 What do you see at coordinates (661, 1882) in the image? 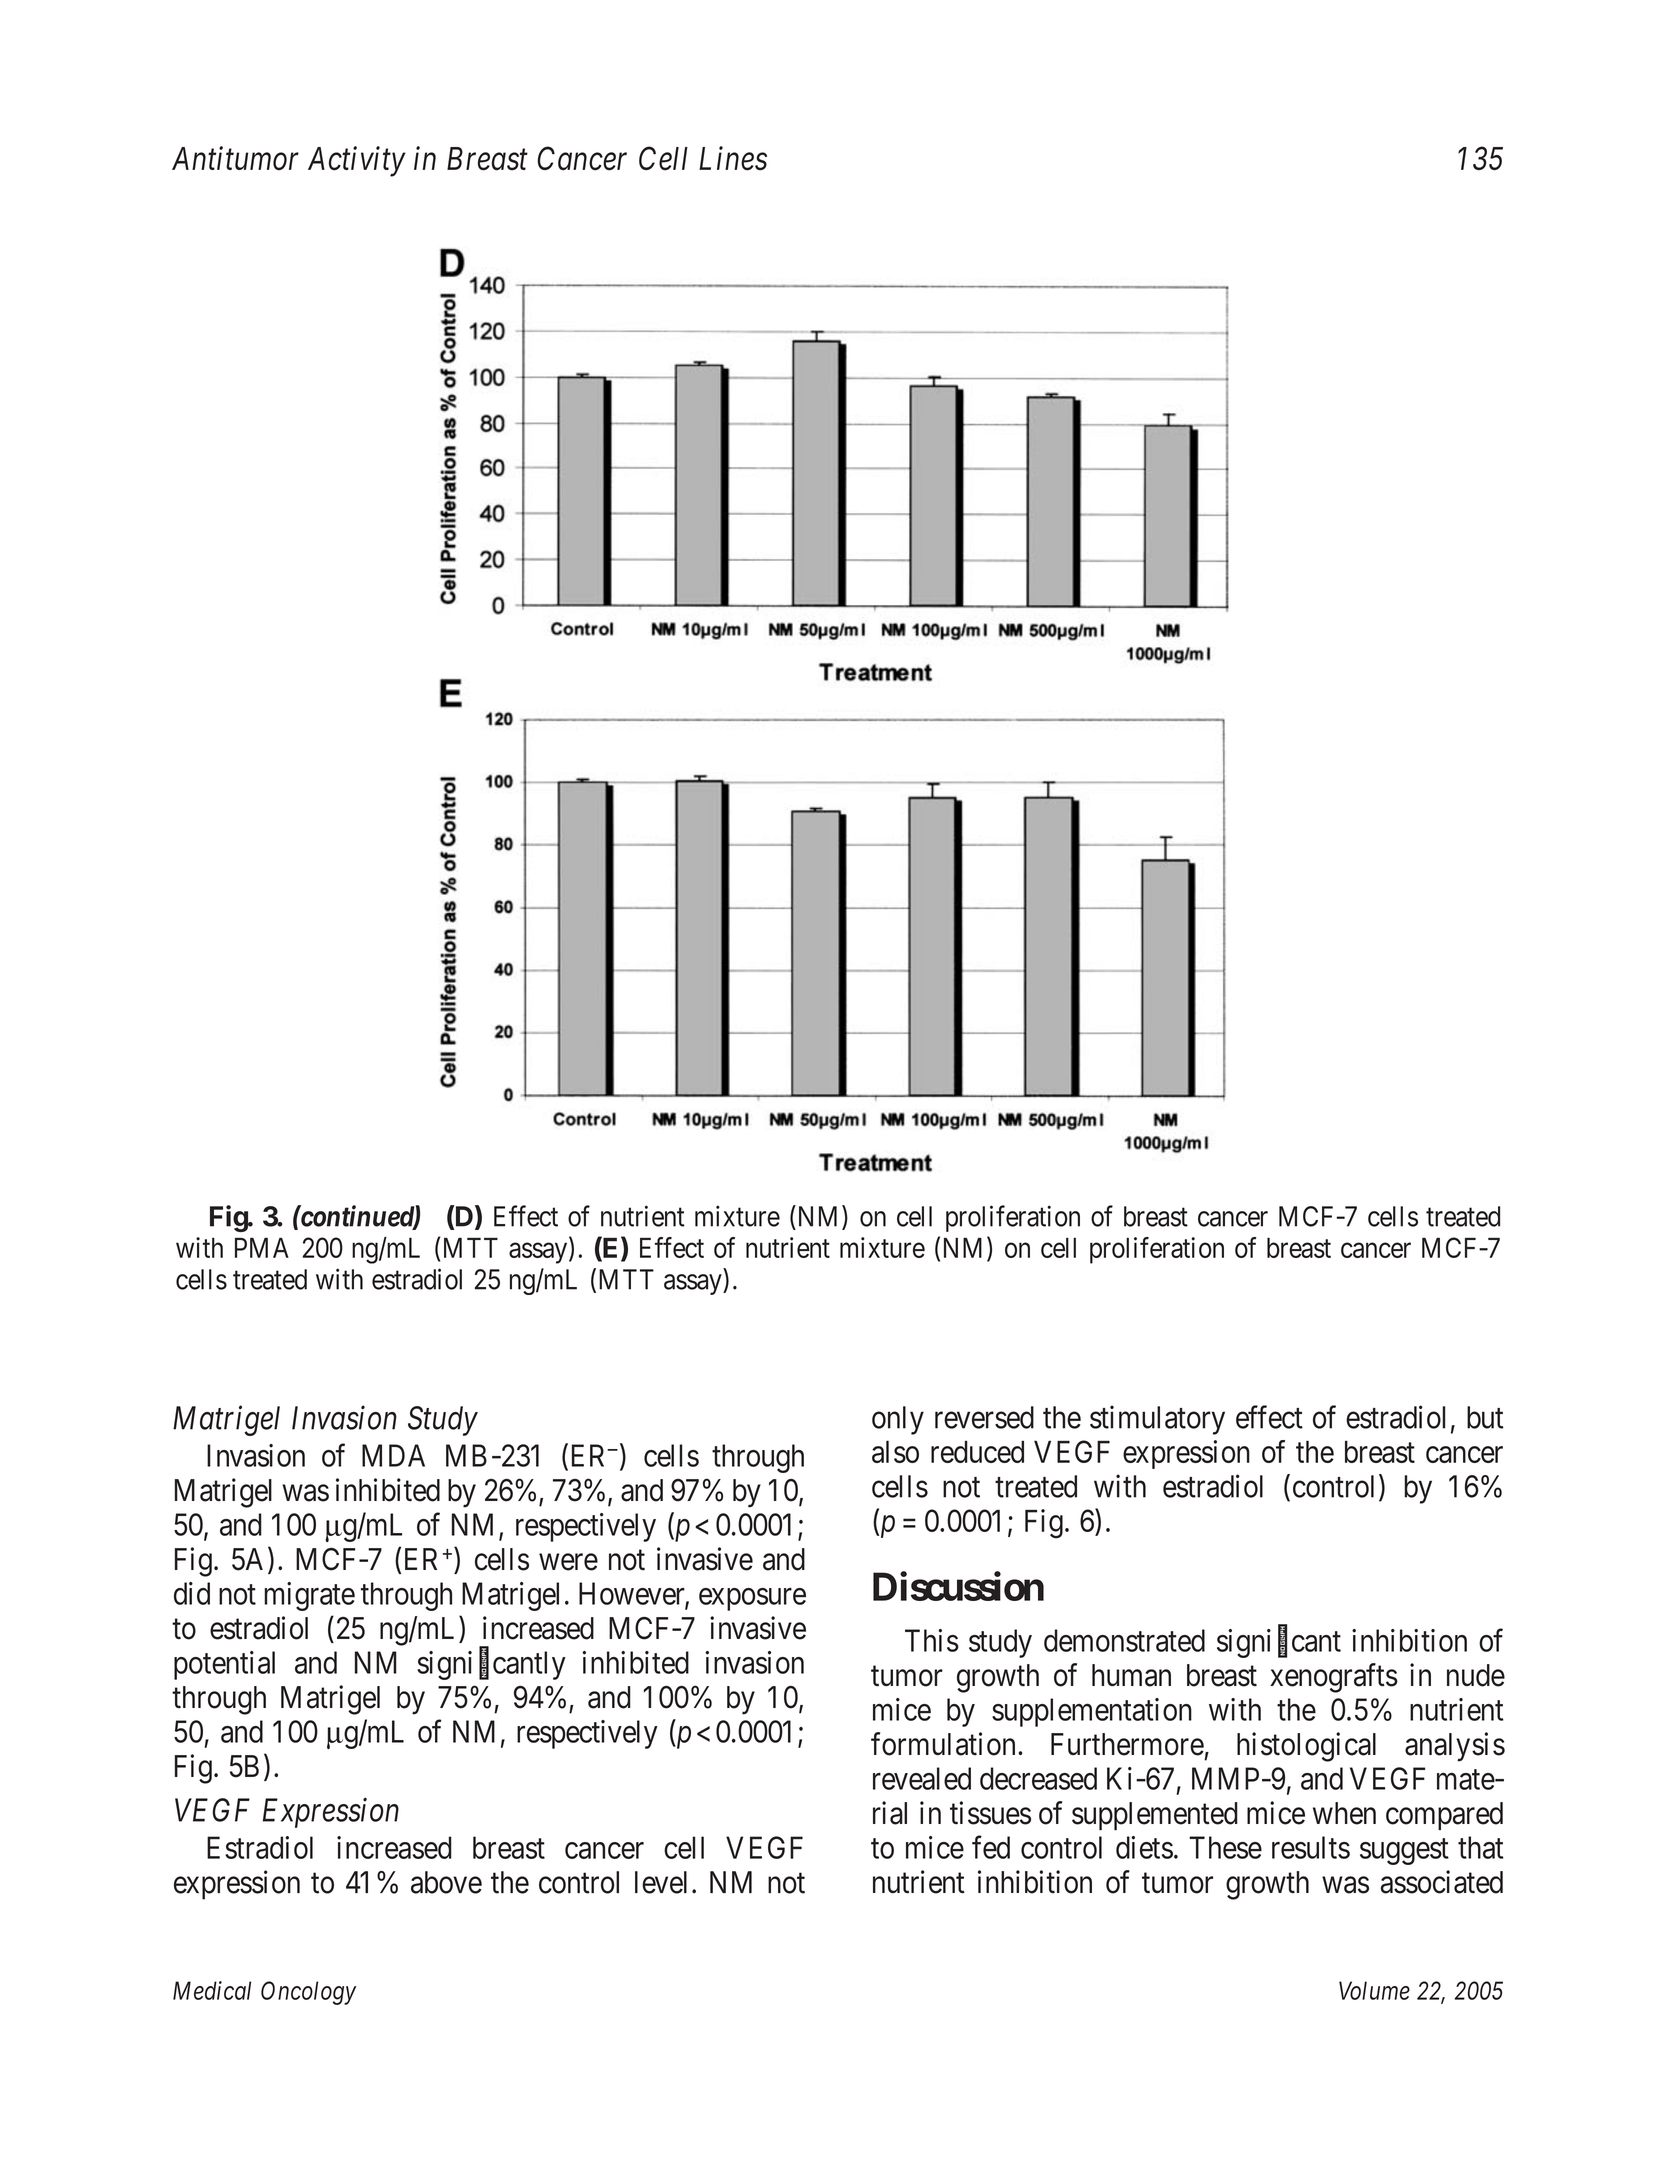
I see `level` at bounding box center [661, 1882].
